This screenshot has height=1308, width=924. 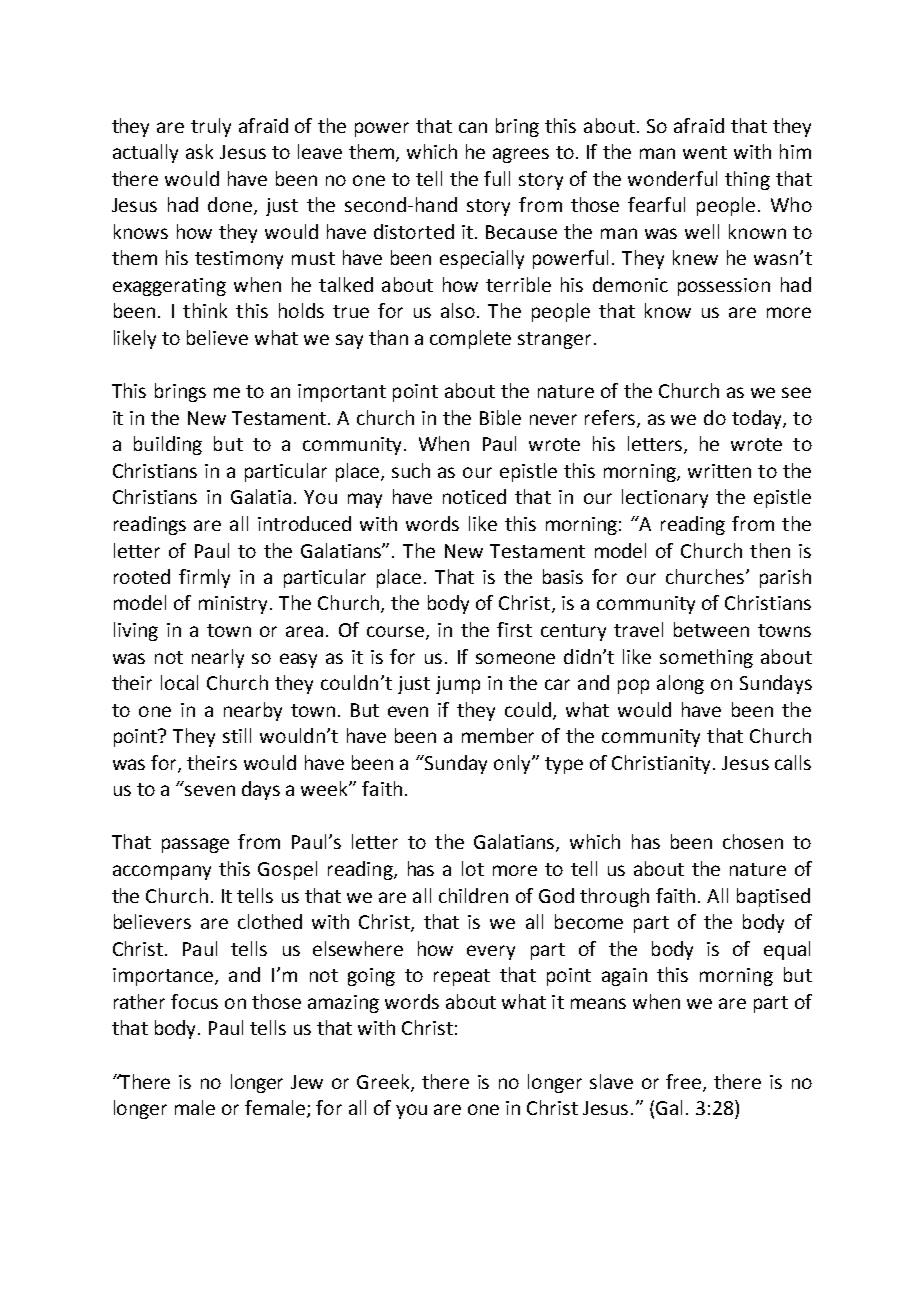 What do you see at coordinates (168, 445) in the screenshot?
I see `building` at bounding box center [168, 445].
